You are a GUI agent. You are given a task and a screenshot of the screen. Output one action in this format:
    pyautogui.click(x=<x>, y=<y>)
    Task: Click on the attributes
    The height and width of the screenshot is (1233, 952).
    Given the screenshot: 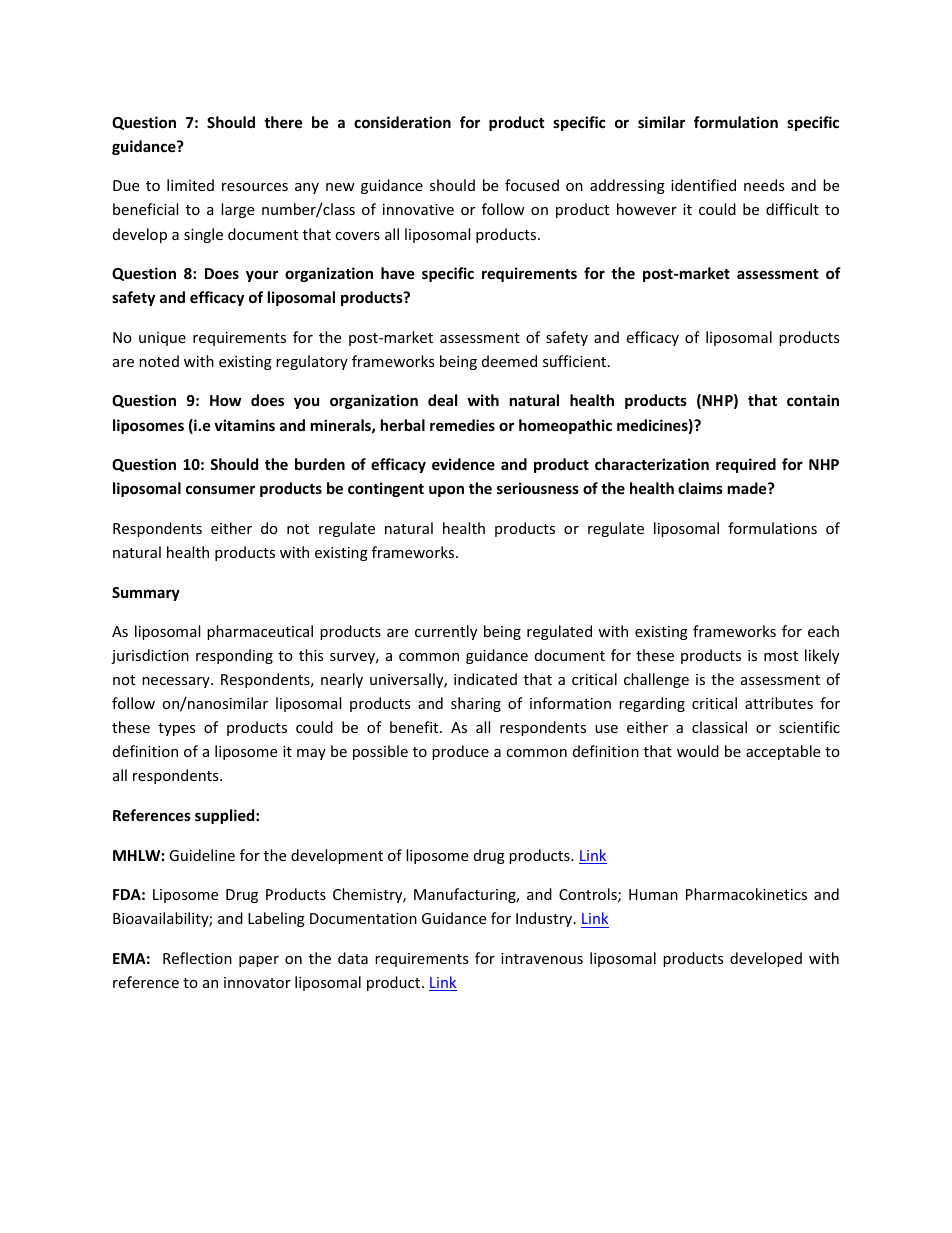 What is the action you would take?
    pyautogui.click(x=779, y=703)
